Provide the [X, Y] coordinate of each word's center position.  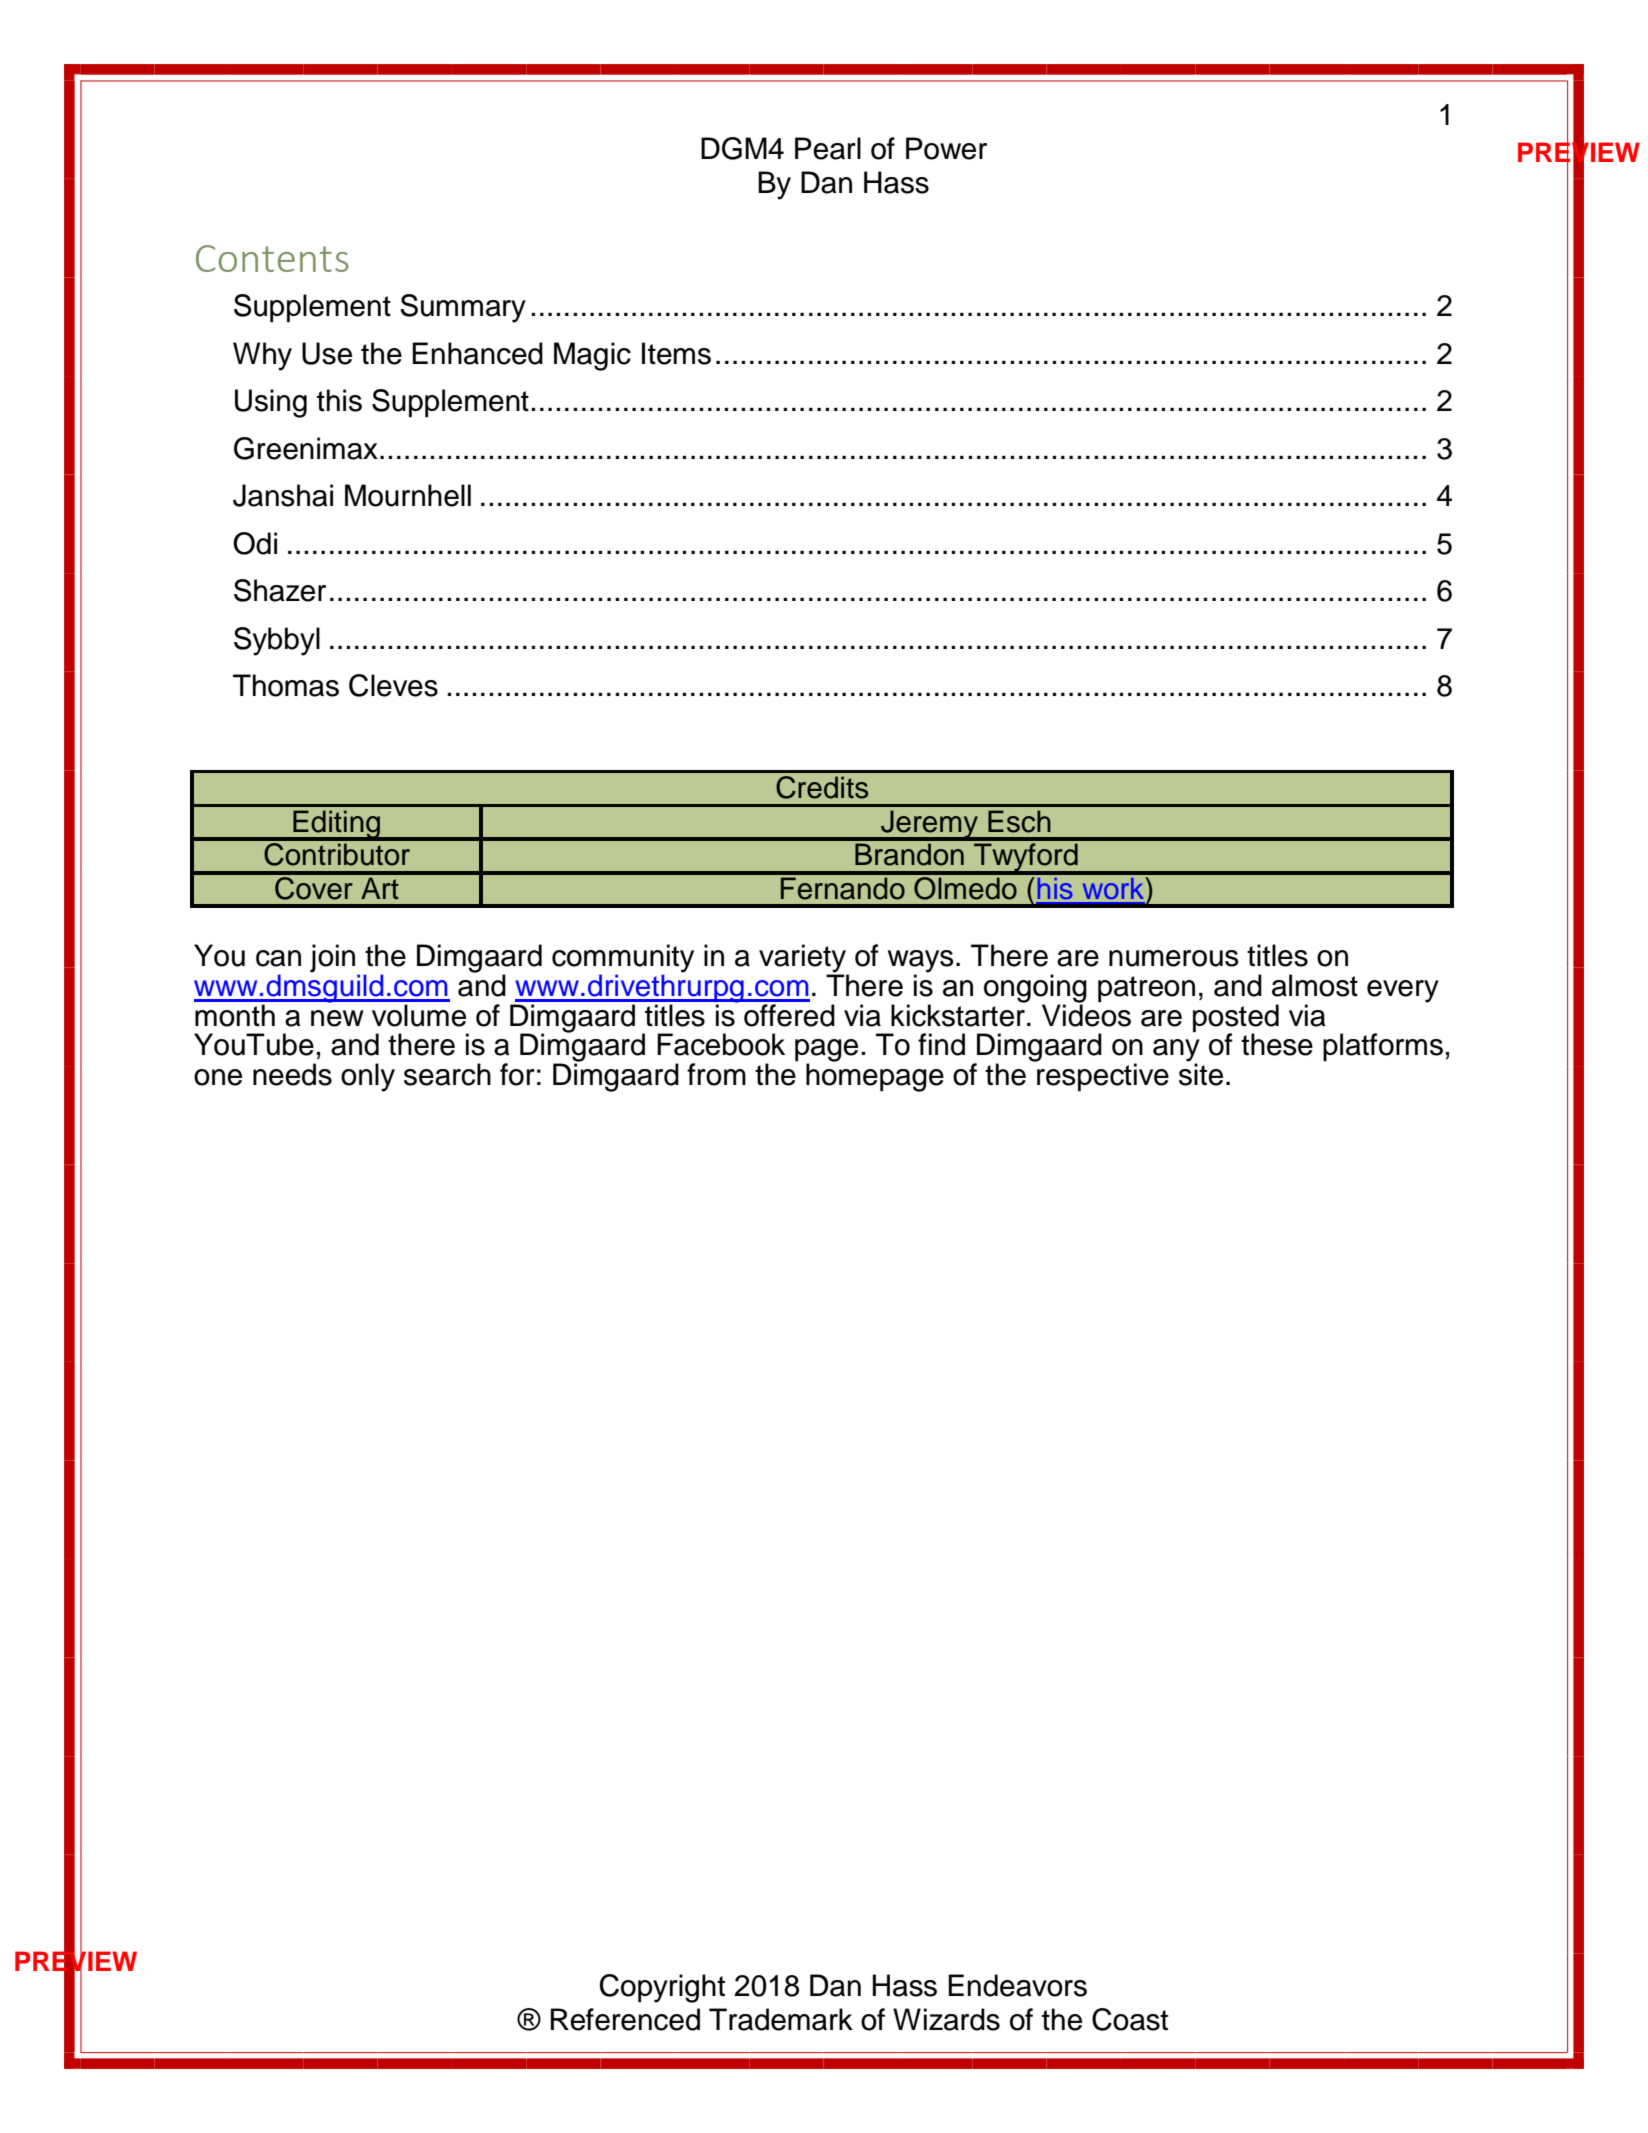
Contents [272, 258]
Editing [337, 825]
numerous [1174, 958]
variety [804, 959]
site [1201, 1073]
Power [946, 148]
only [368, 1077]
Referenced [625, 2019]
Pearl [828, 148]
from [716, 1074]
